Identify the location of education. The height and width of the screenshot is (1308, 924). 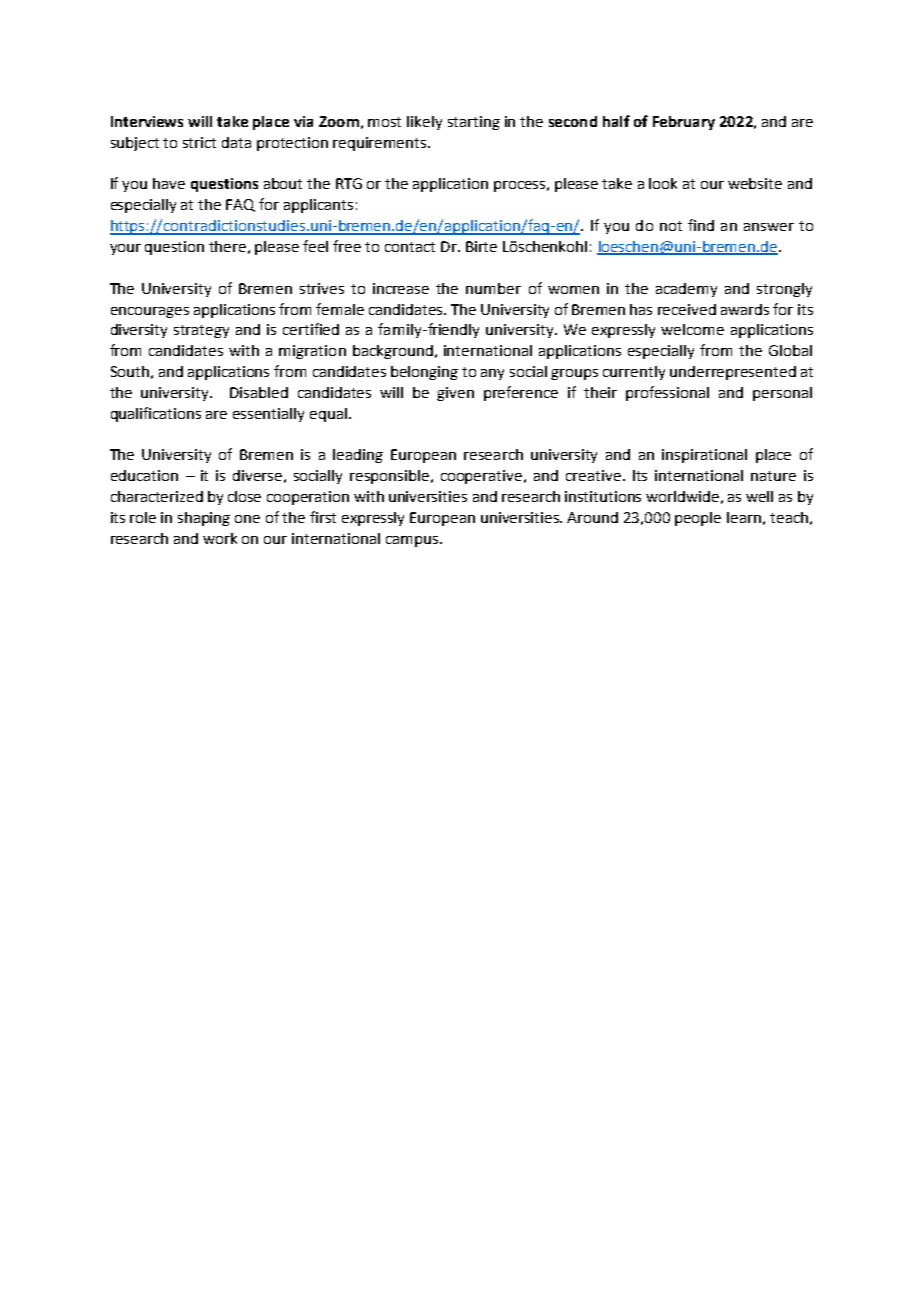
(144, 475).
